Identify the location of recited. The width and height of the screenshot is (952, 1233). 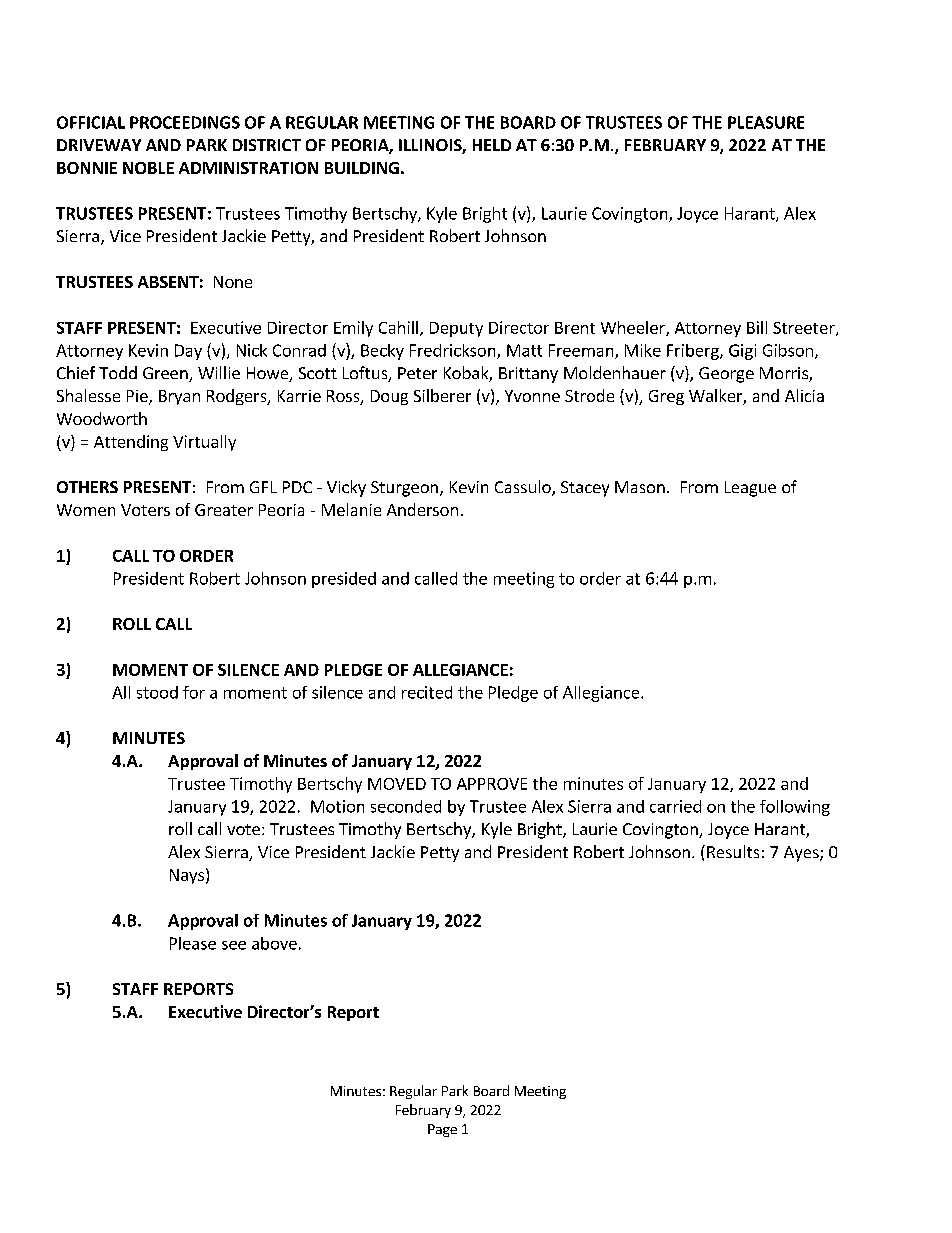
(427, 692).
